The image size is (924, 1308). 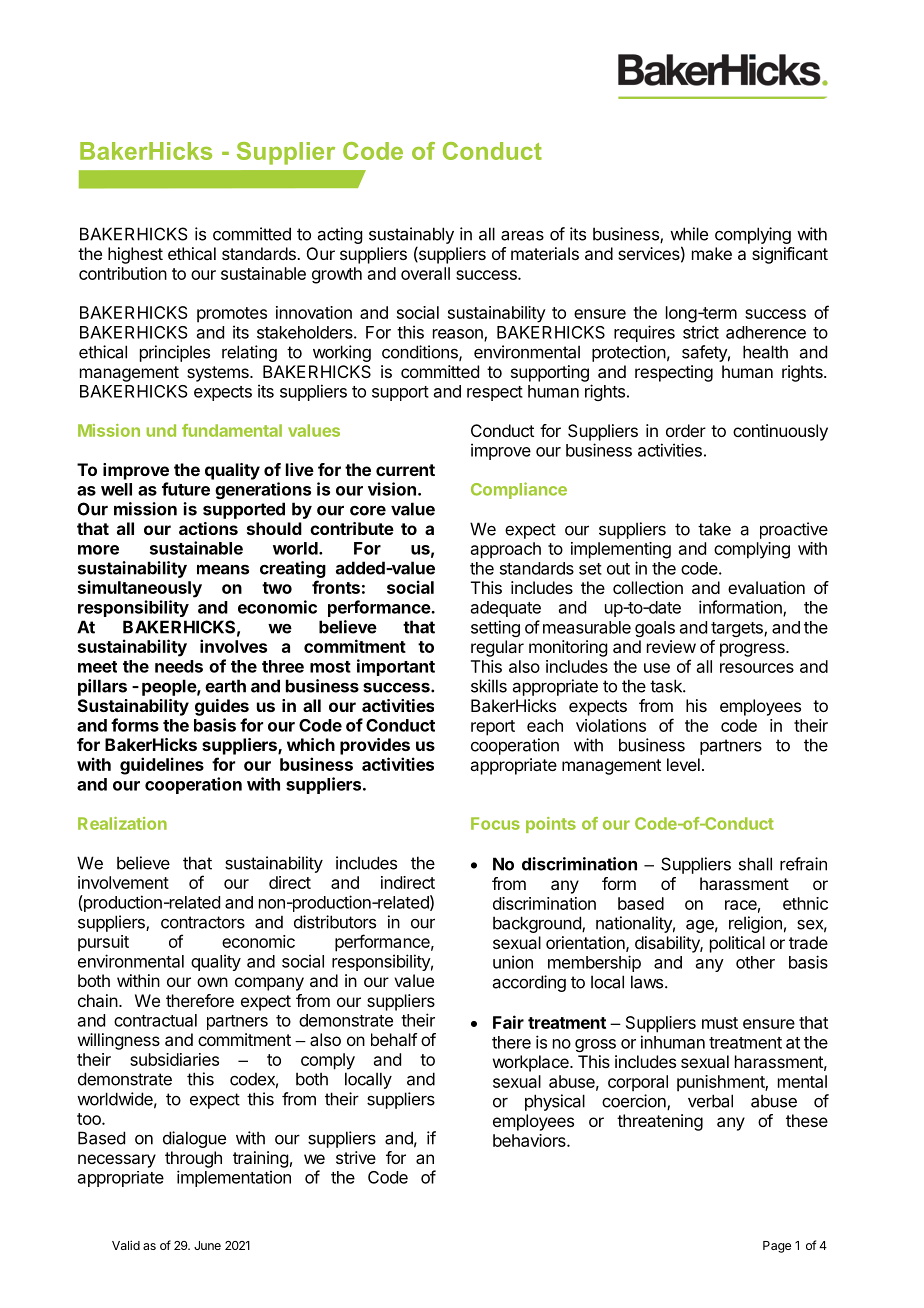 I want to click on overall, so click(x=425, y=273).
